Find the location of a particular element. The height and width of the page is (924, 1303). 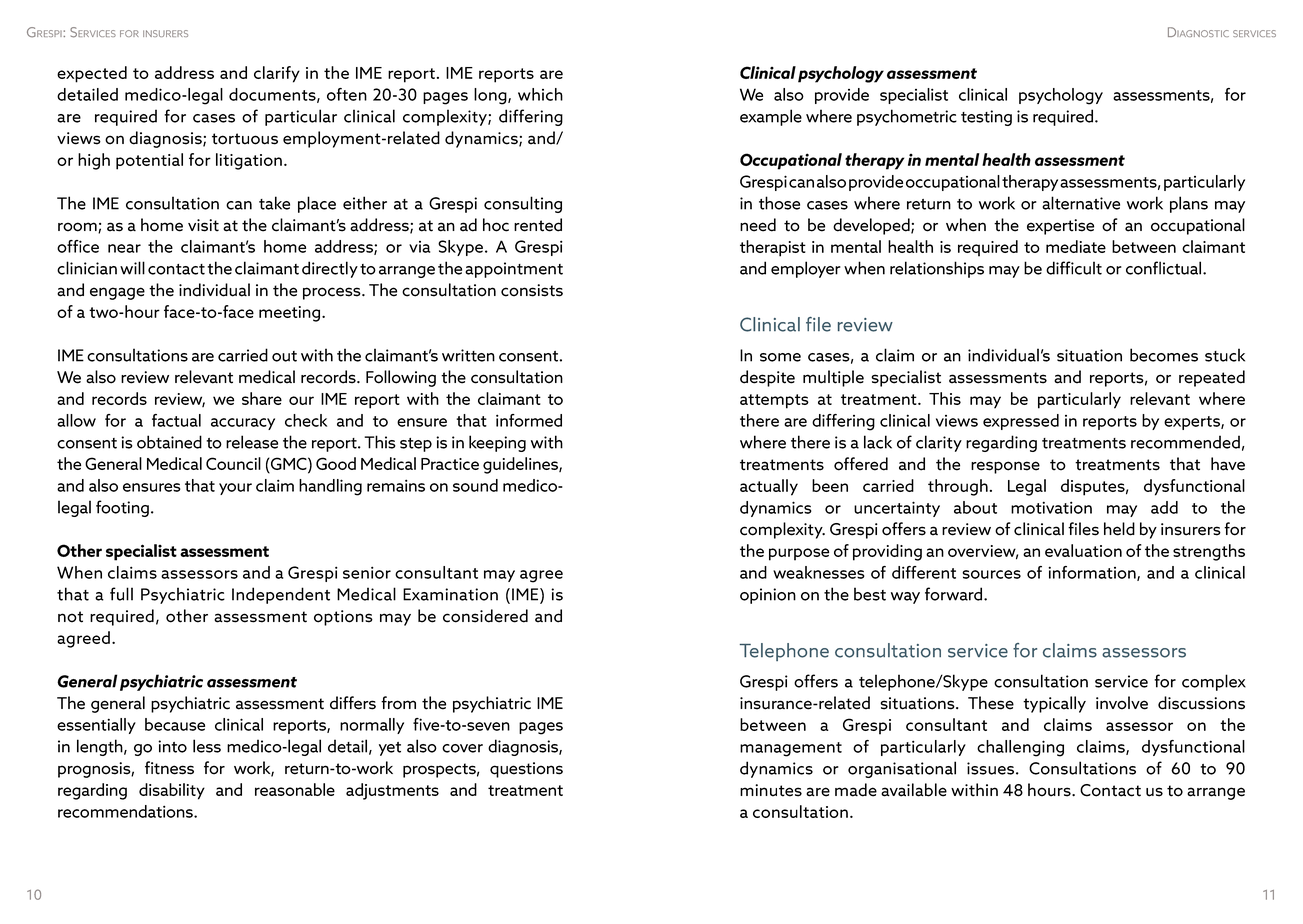

disability is located at coordinates (172, 791).
